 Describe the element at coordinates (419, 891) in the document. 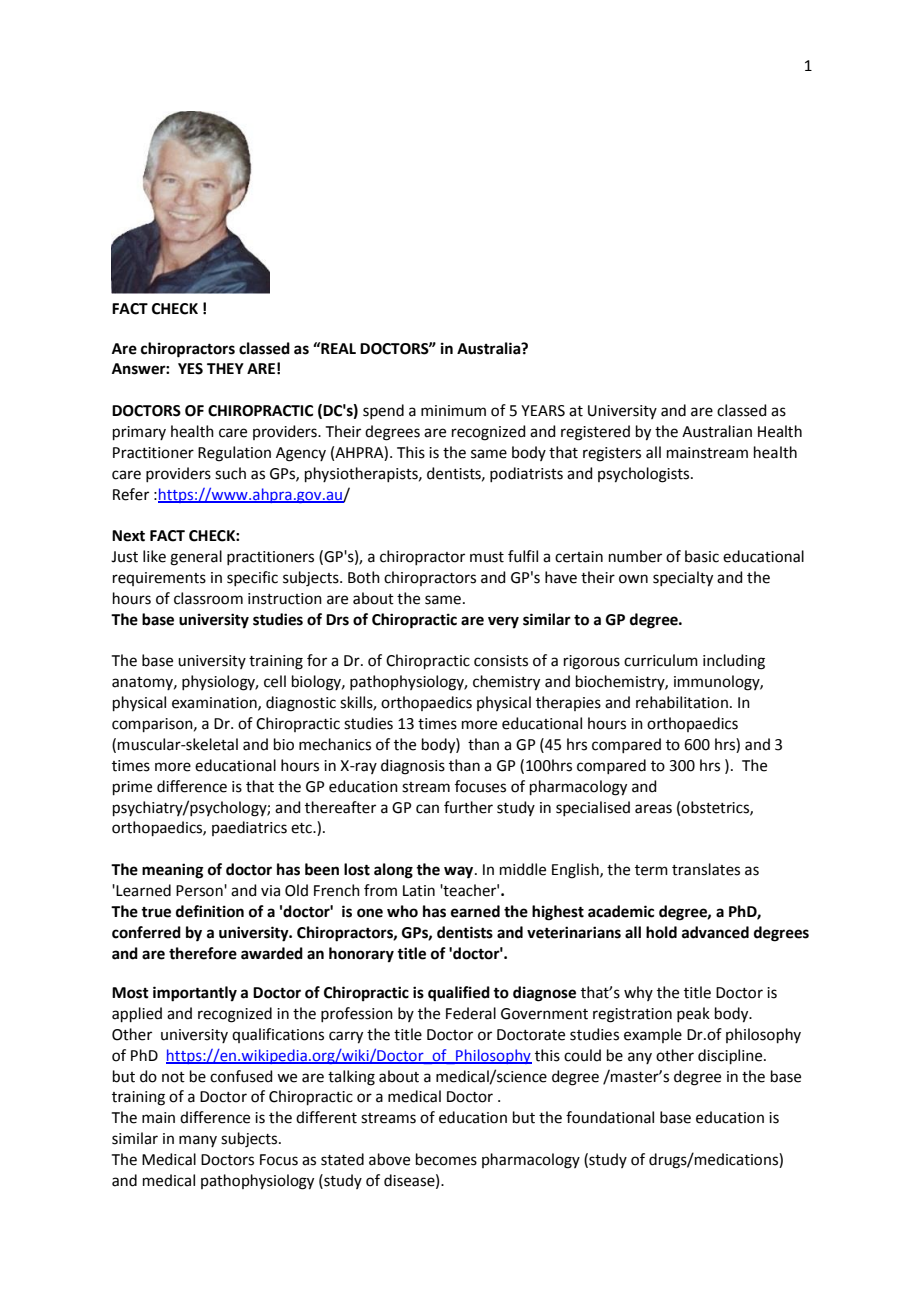

I see `Latin` at that location.
